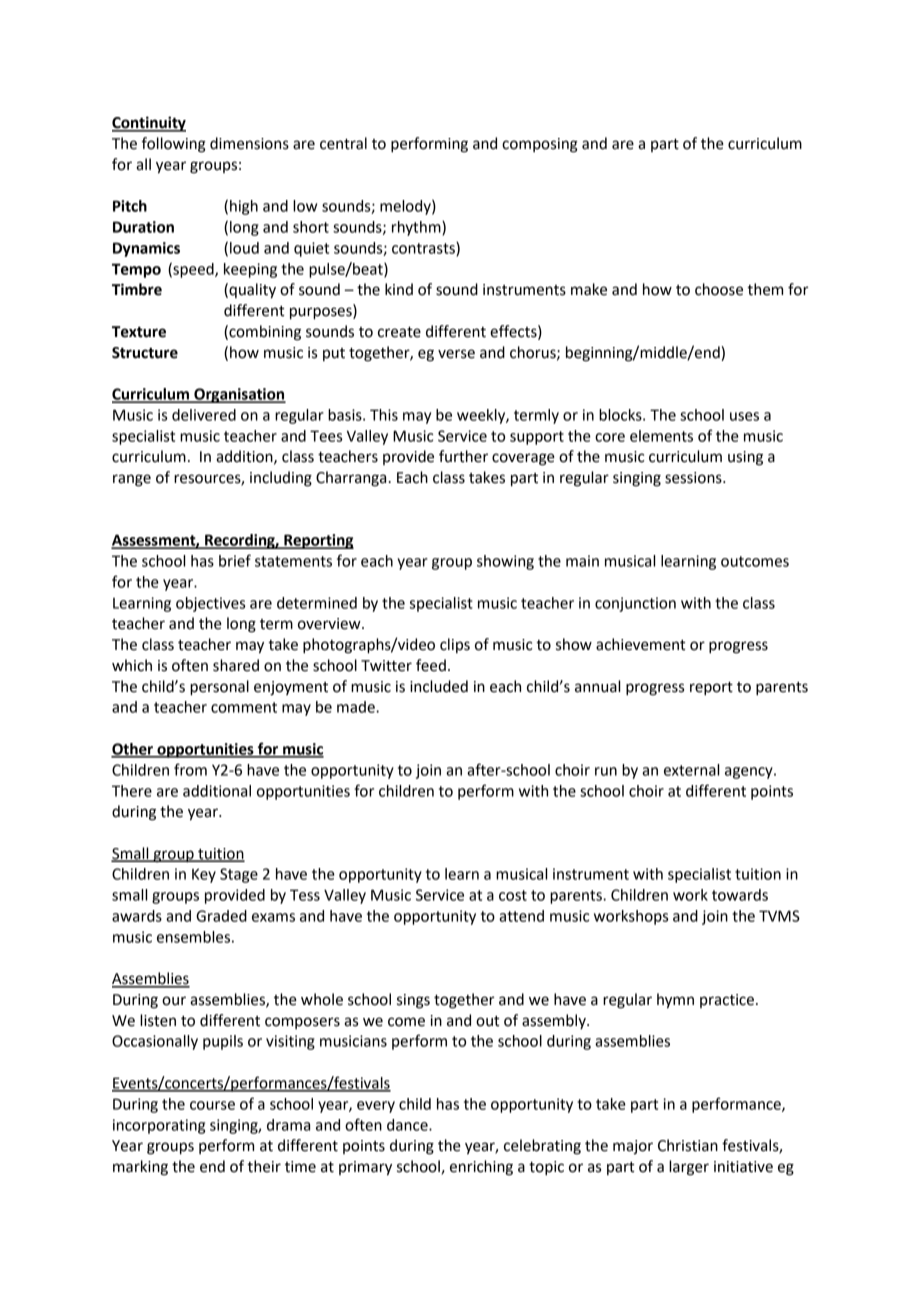  Describe the element at coordinates (456, 354) in the image. I see `verse` at that location.
